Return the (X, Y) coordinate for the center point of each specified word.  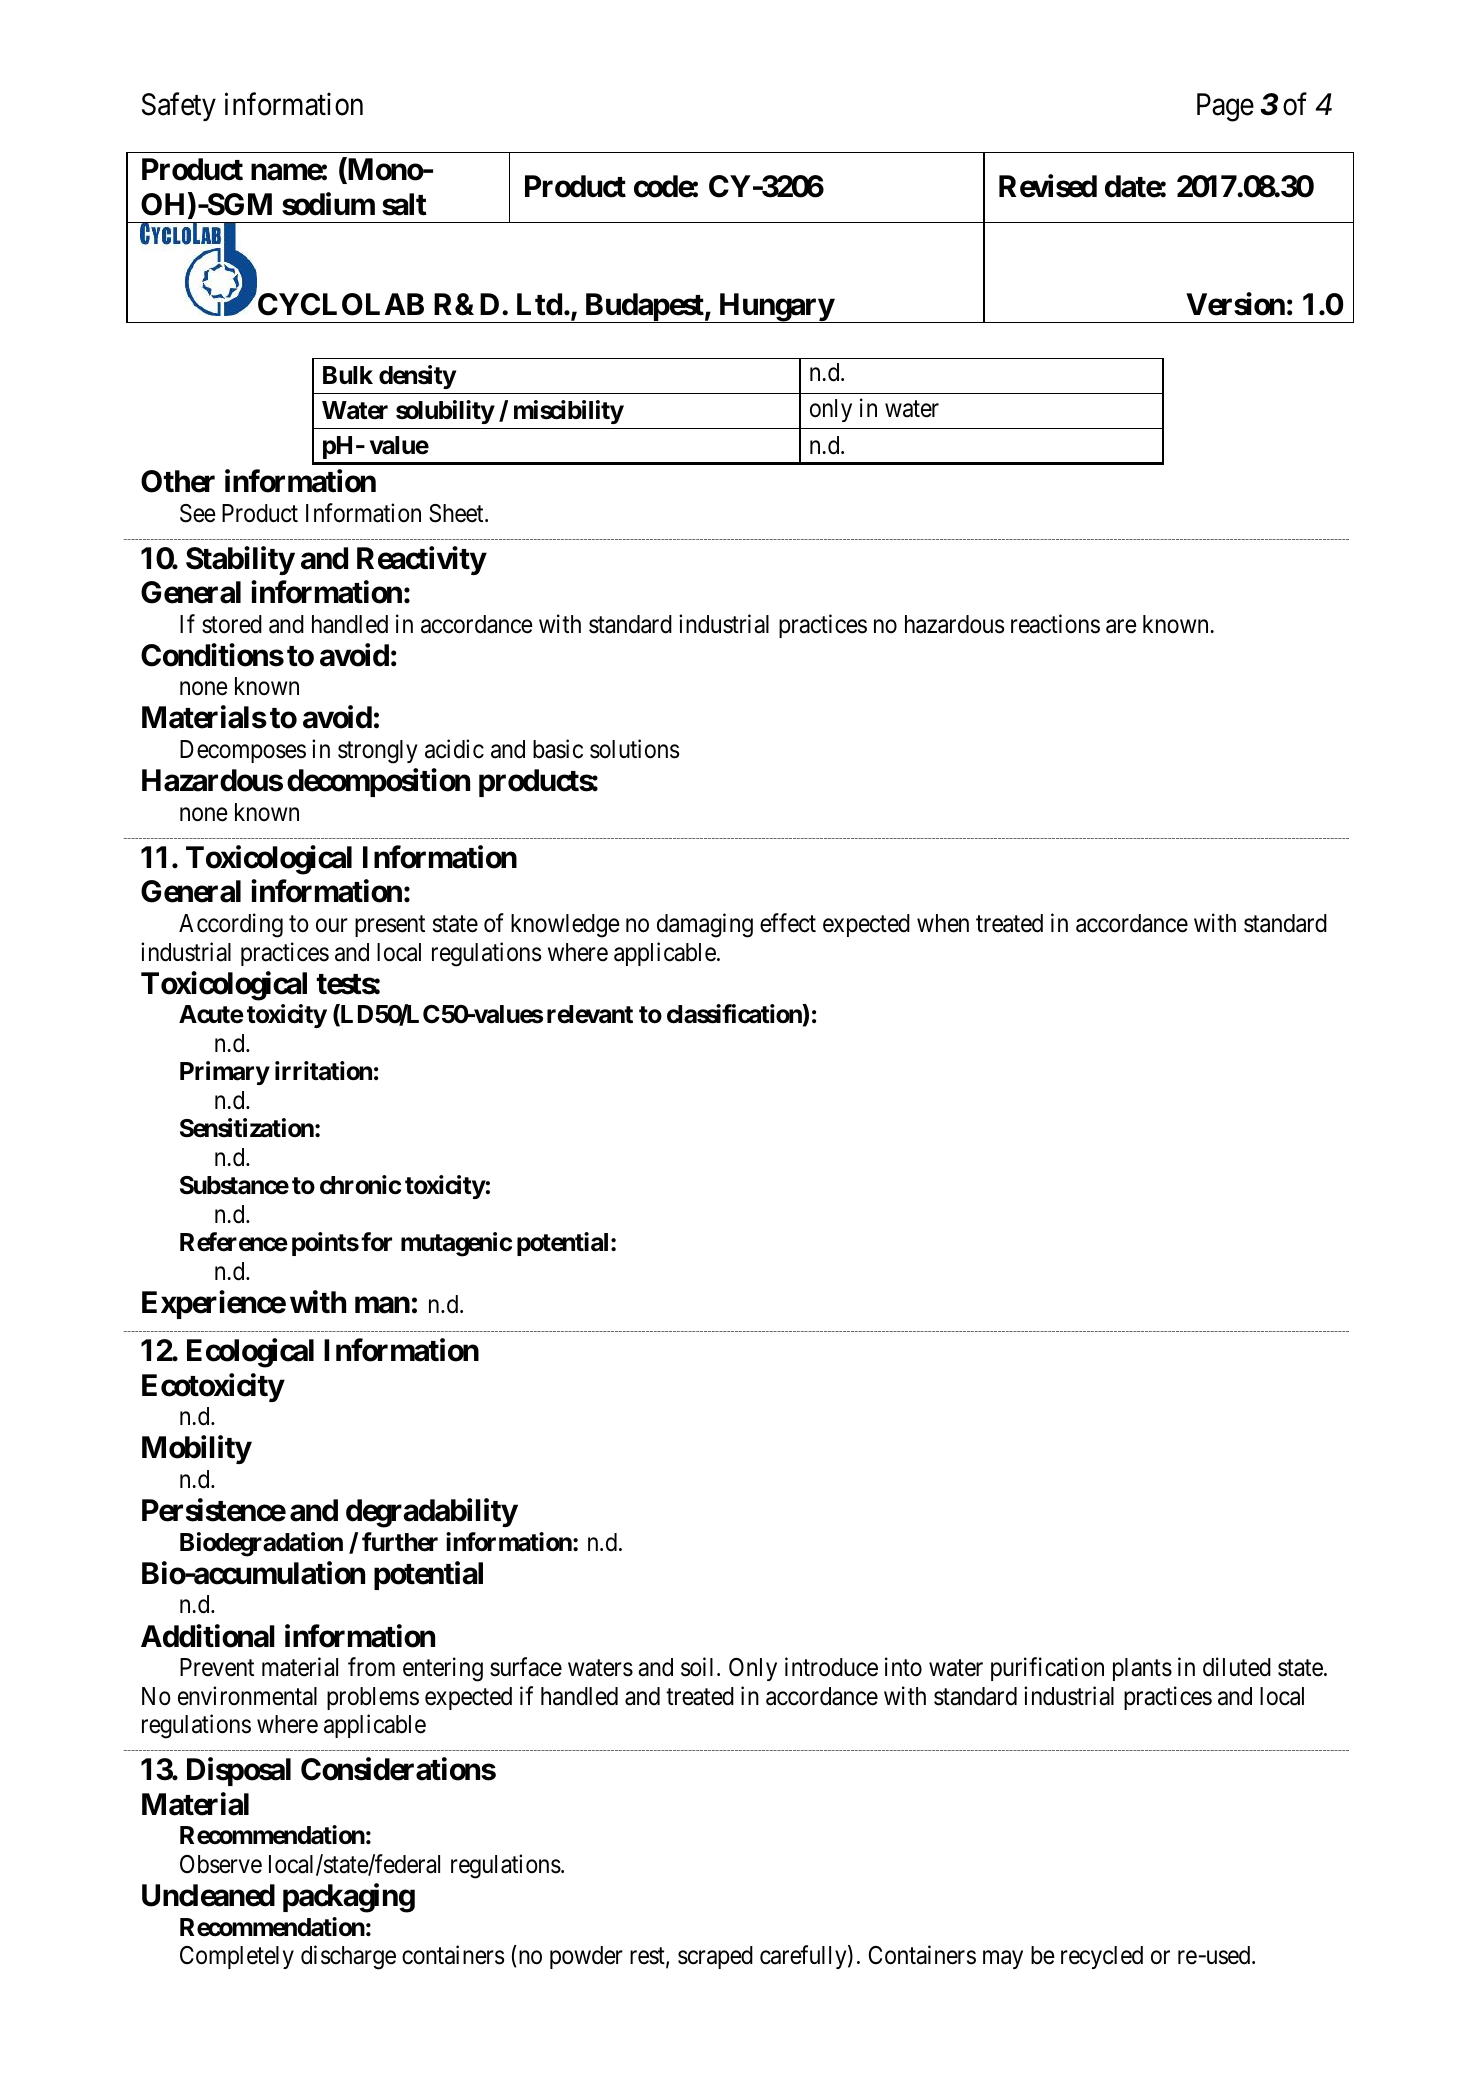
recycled (1102, 1957)
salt (404, 204)
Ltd (539, 304)
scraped (715, 1957)
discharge (348, 1957)
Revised (1048, 186)
